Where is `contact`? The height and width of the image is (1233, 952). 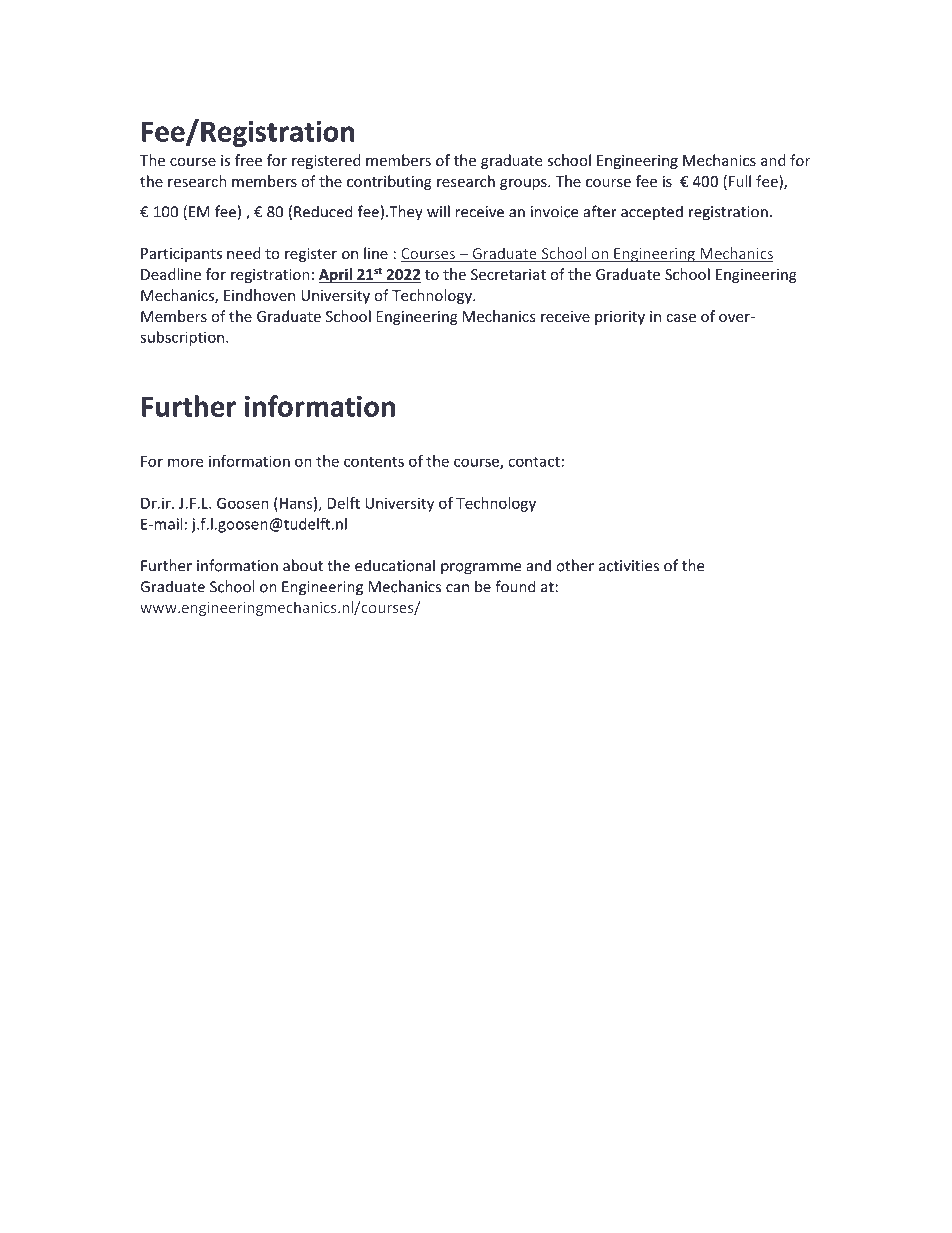
contact is located at coordinates (534, 461).
